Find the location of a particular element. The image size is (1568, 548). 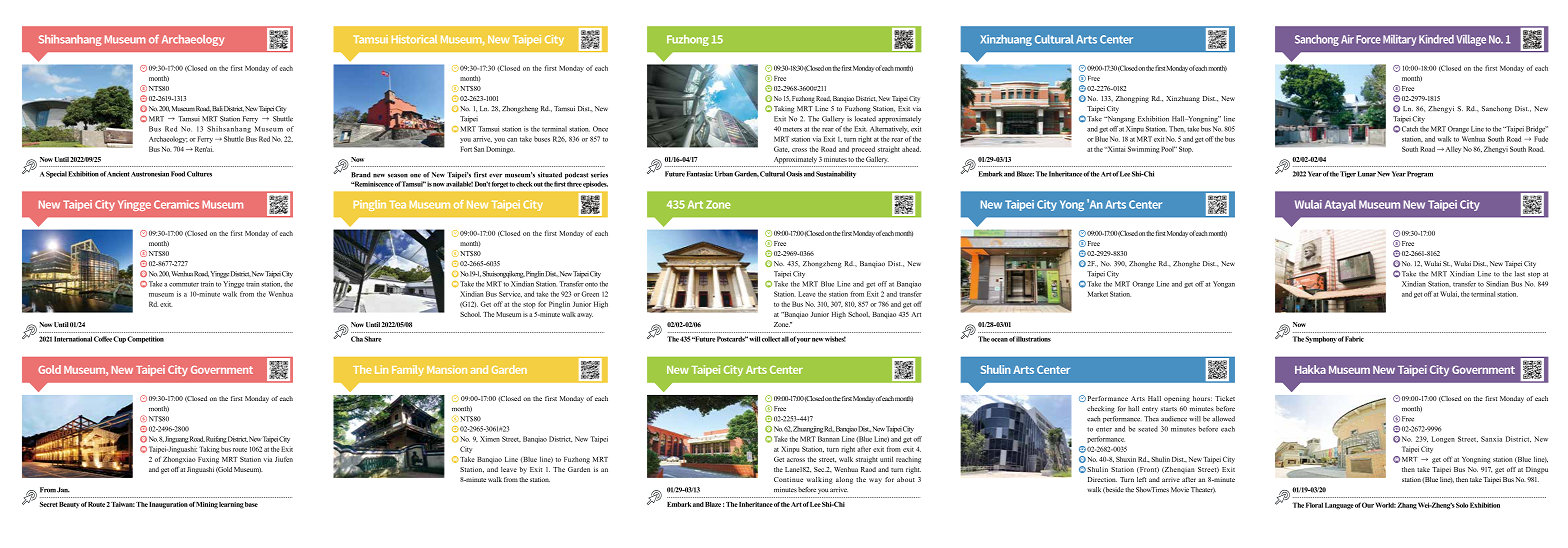

commuter is located at coordinates (184, 284).
